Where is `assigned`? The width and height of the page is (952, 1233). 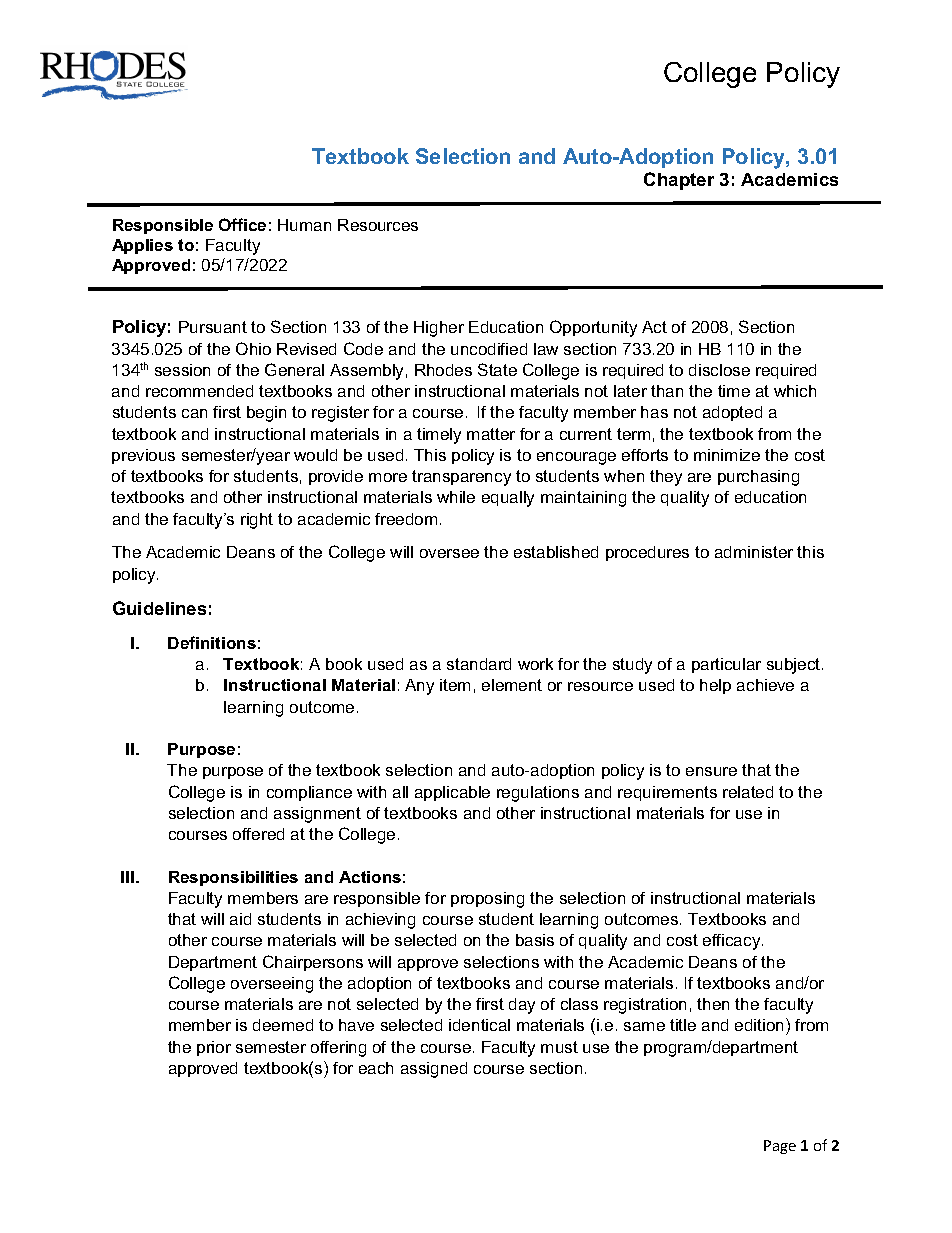 assigned is located at coordinates (434, 1070).
